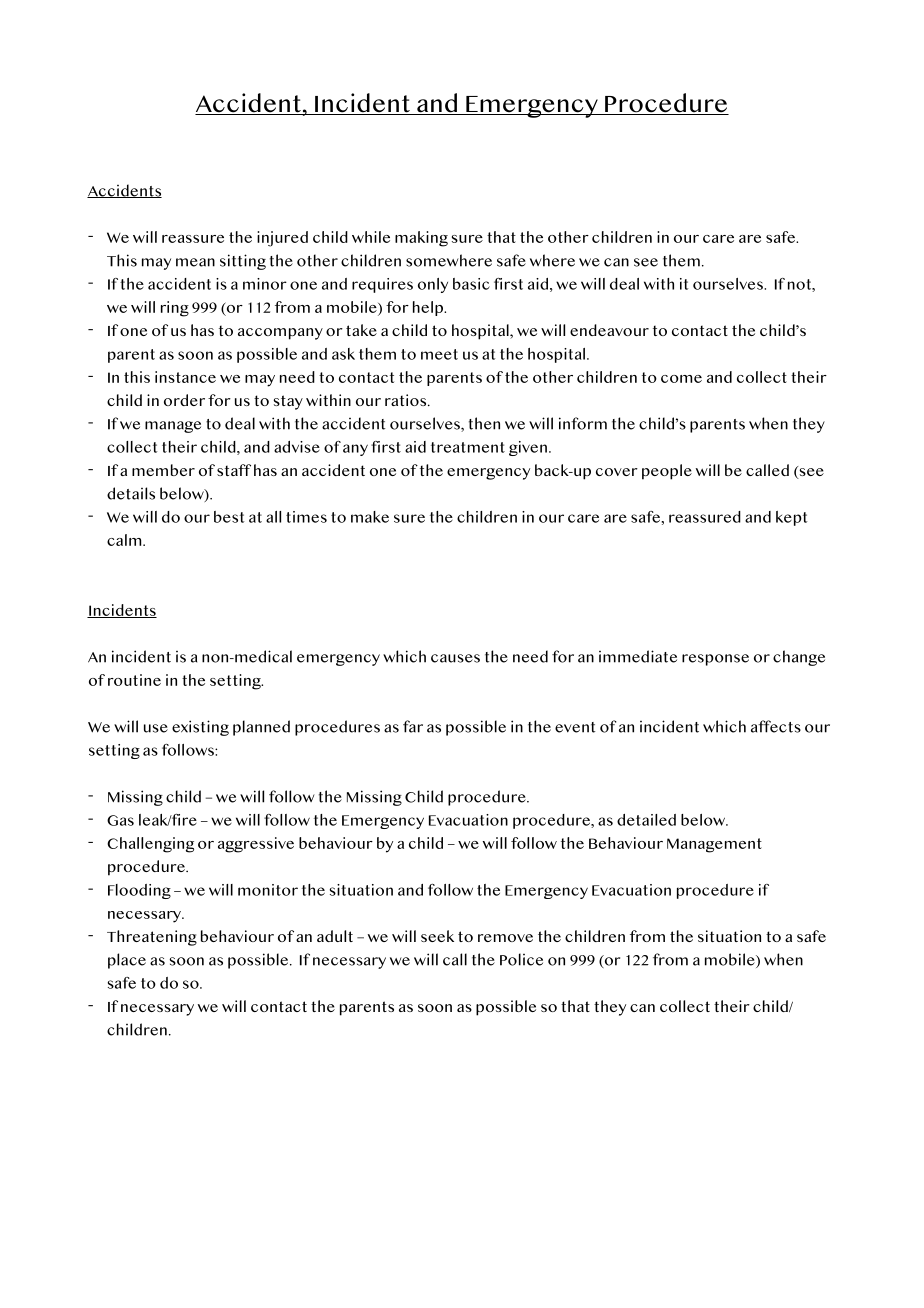 The width and height of the document is (924, 1308). What do you see at coordinates (413, 726) in the document?
I see `far` at bounding box center [413, 726].
